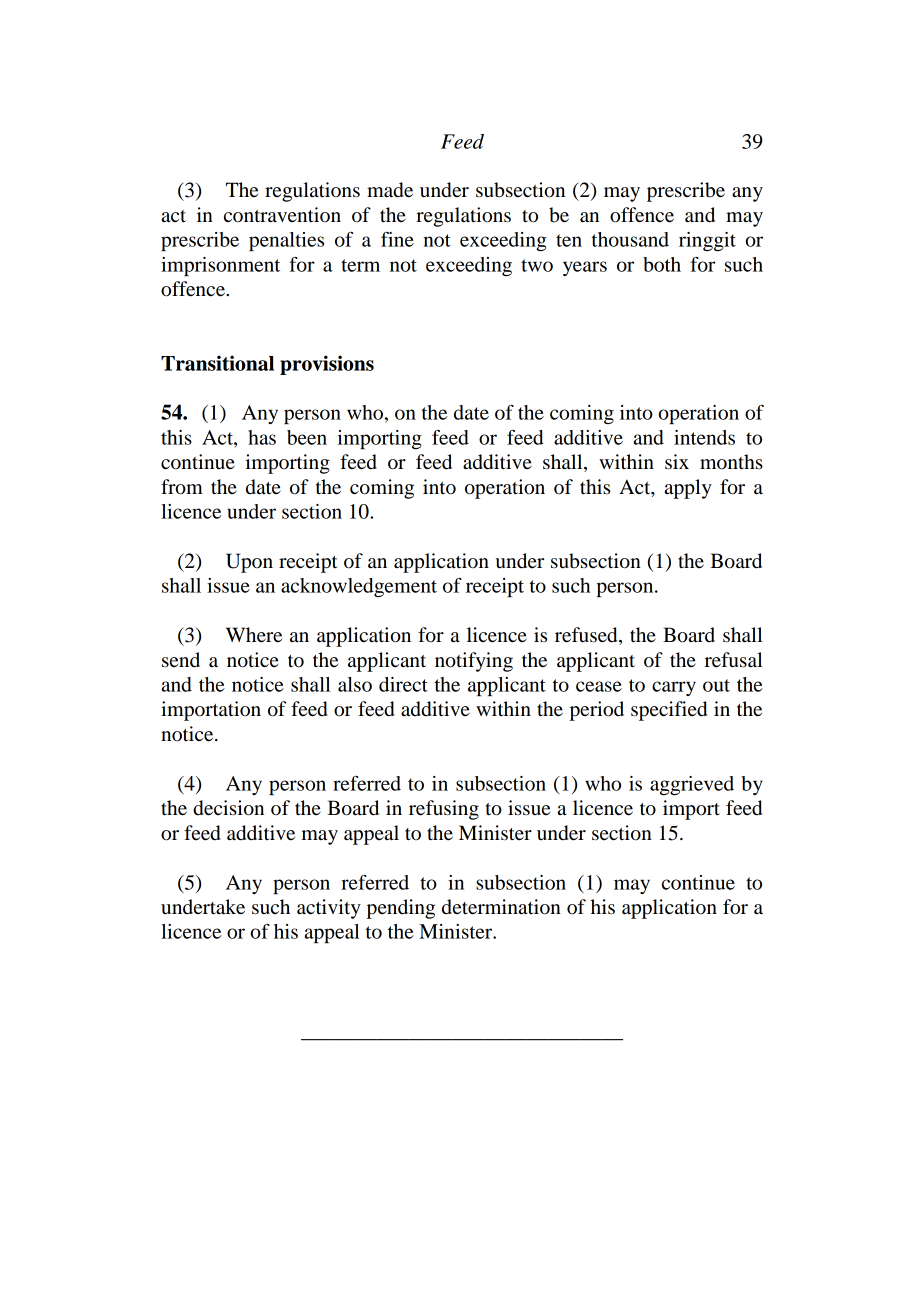 The image size is (924, 1305). I want to click on pending, so click(401, 909).
